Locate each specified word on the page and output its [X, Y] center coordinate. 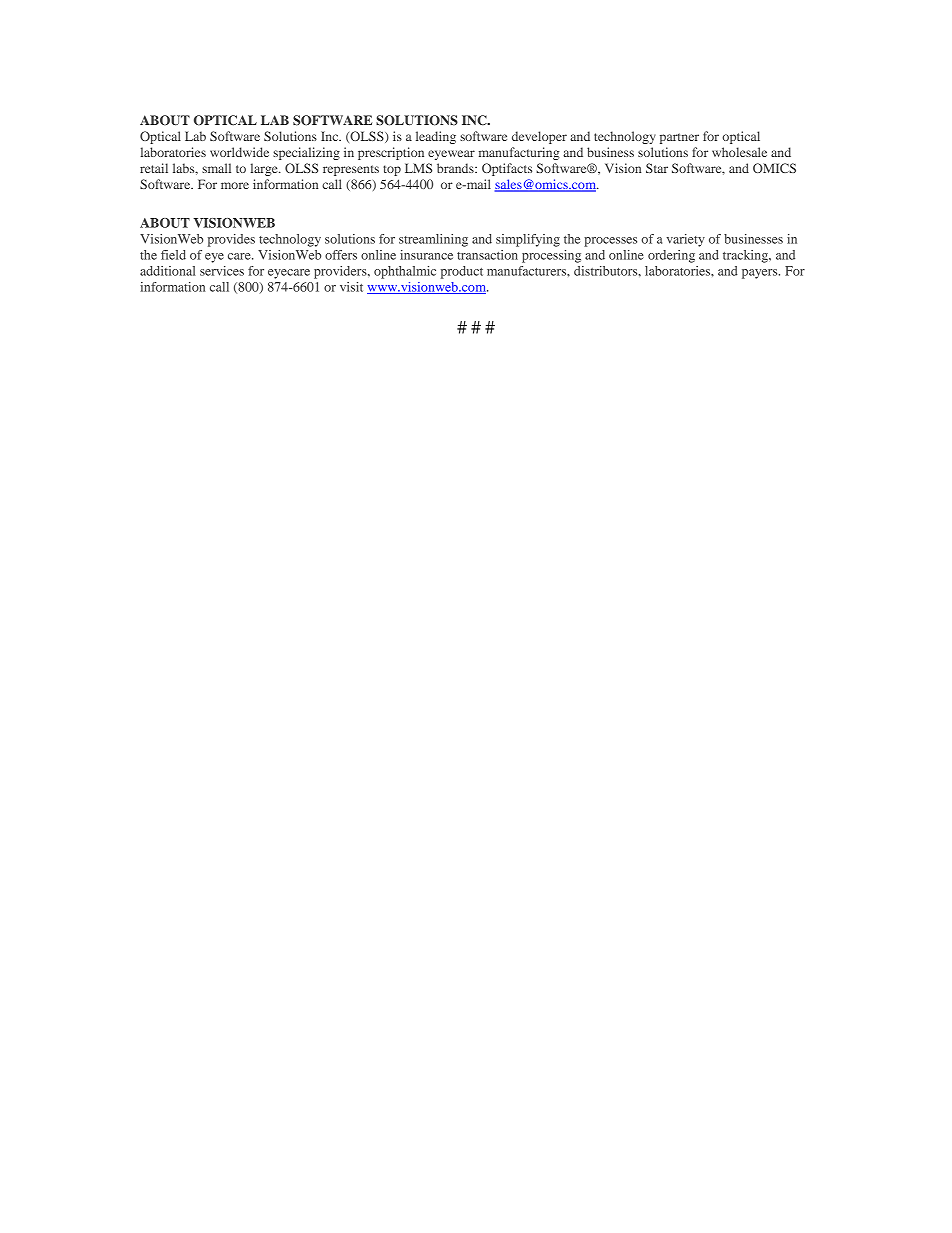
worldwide [239, 152]
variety [686, 240]
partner [679, 138]
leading [436, 137]
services [222, 271]
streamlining [433, 240]
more [235, 185]
